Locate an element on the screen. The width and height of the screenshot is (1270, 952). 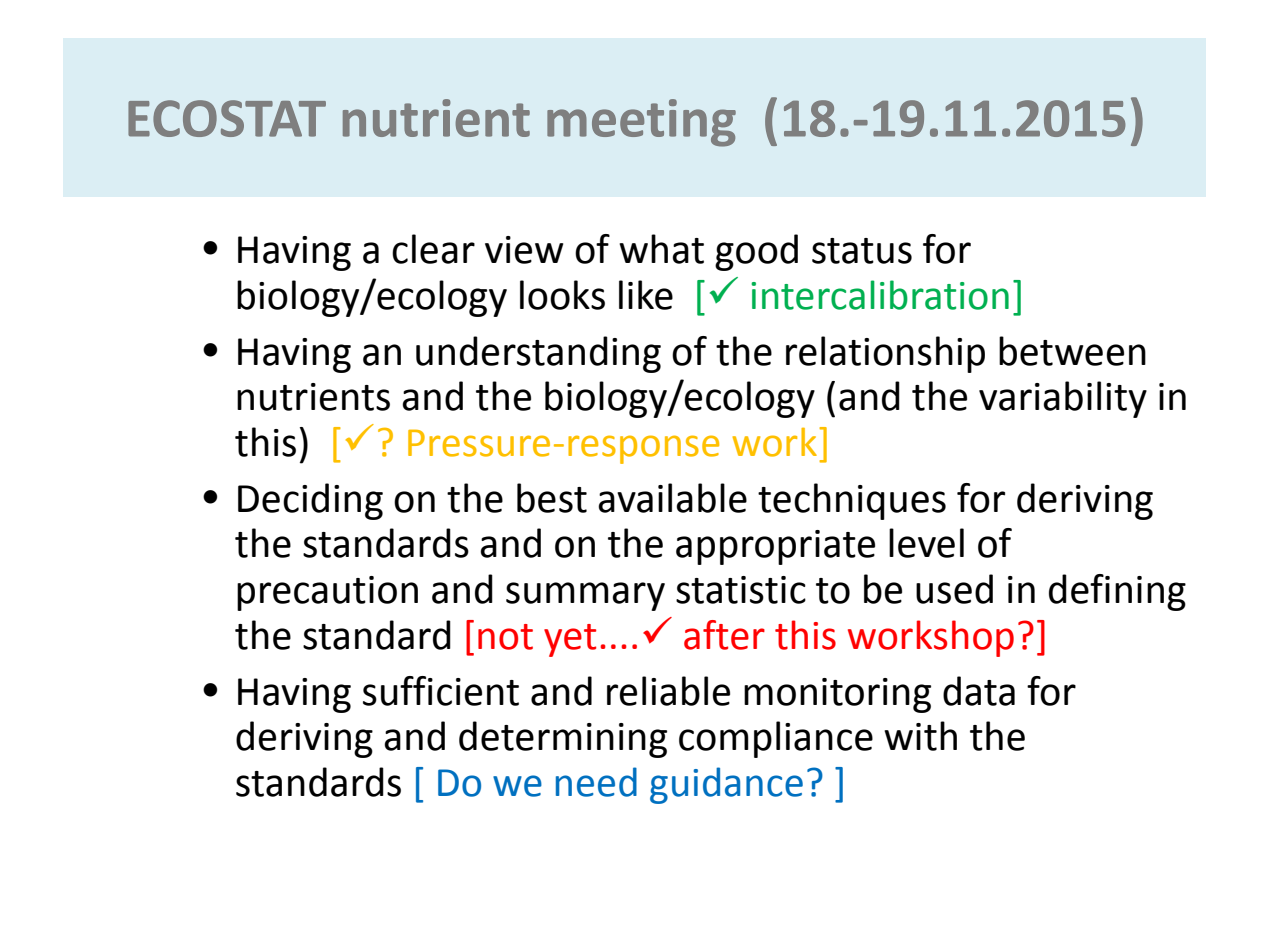
Deciding is located at coordinates (310, 501).
